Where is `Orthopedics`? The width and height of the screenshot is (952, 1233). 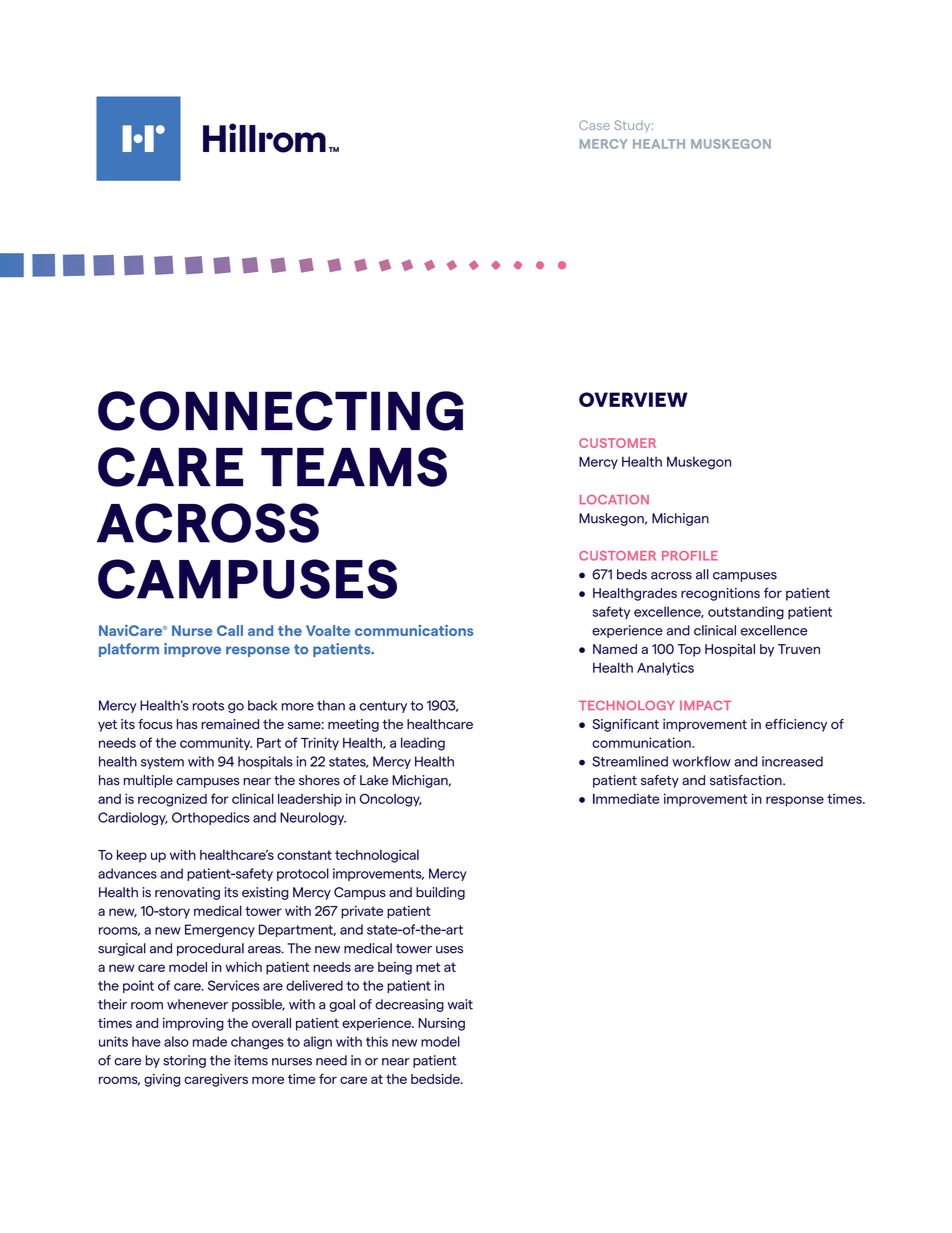
Orthopedics is located at coordinates (211, 818).
